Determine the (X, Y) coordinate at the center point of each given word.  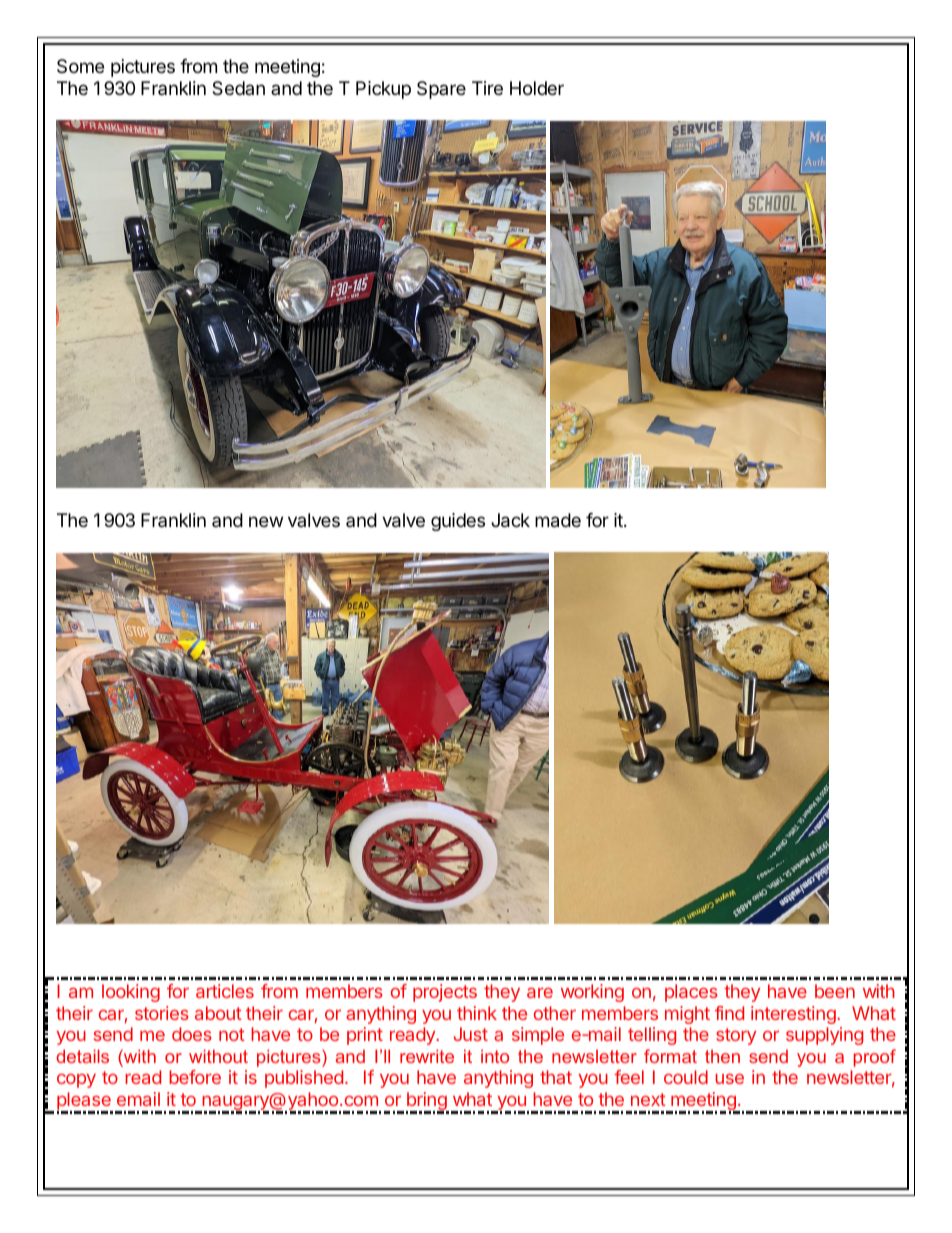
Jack (510, 520)
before (195, 1077)
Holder (537, 88)
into (495, 1056)
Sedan (238, 88)
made (558, 520)
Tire (487, 88)
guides (458, 522)
